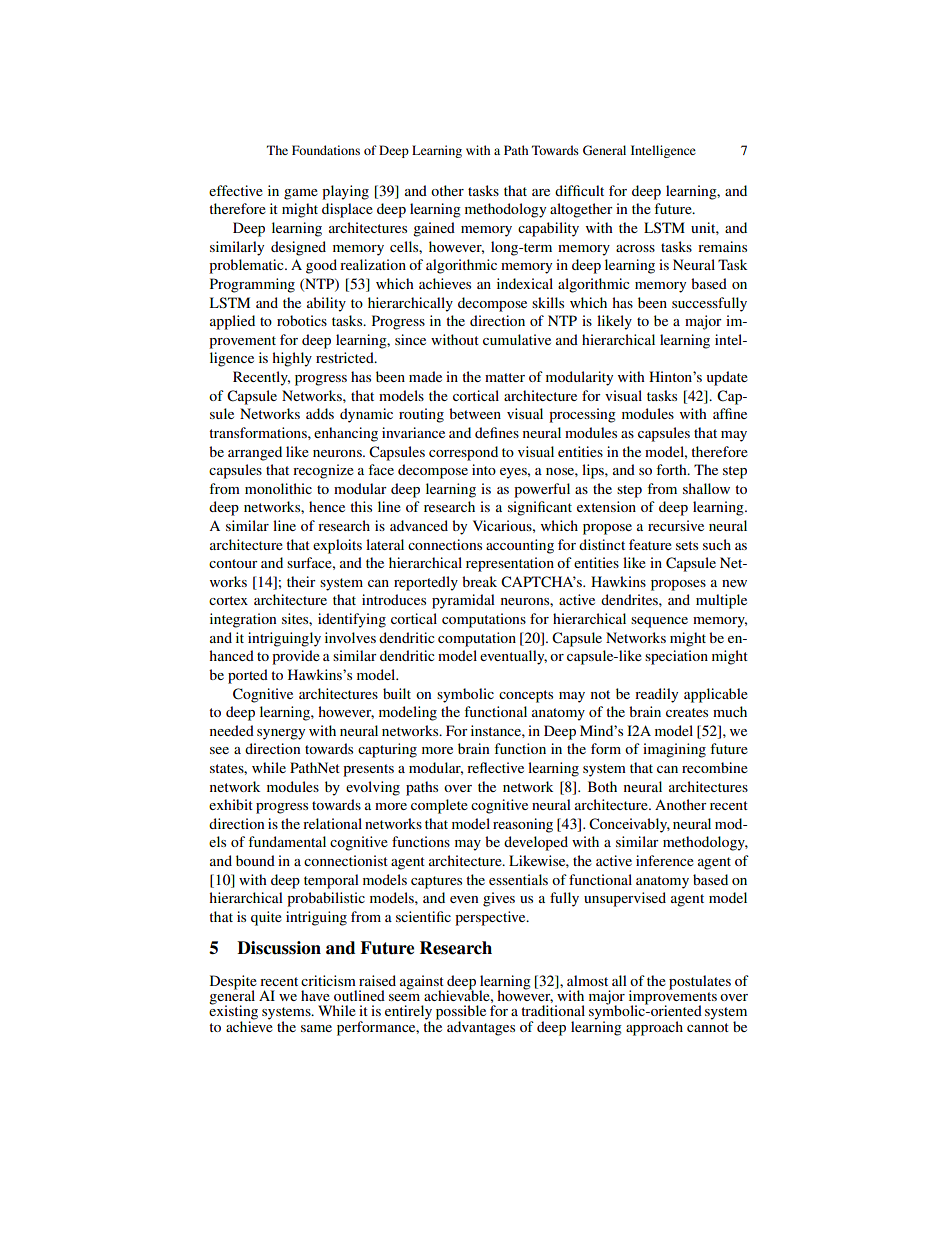 The height and width of the document is (1233, 952). Describe the element at coordinates (659, 622) in the document. I see `sequence` at that location.
